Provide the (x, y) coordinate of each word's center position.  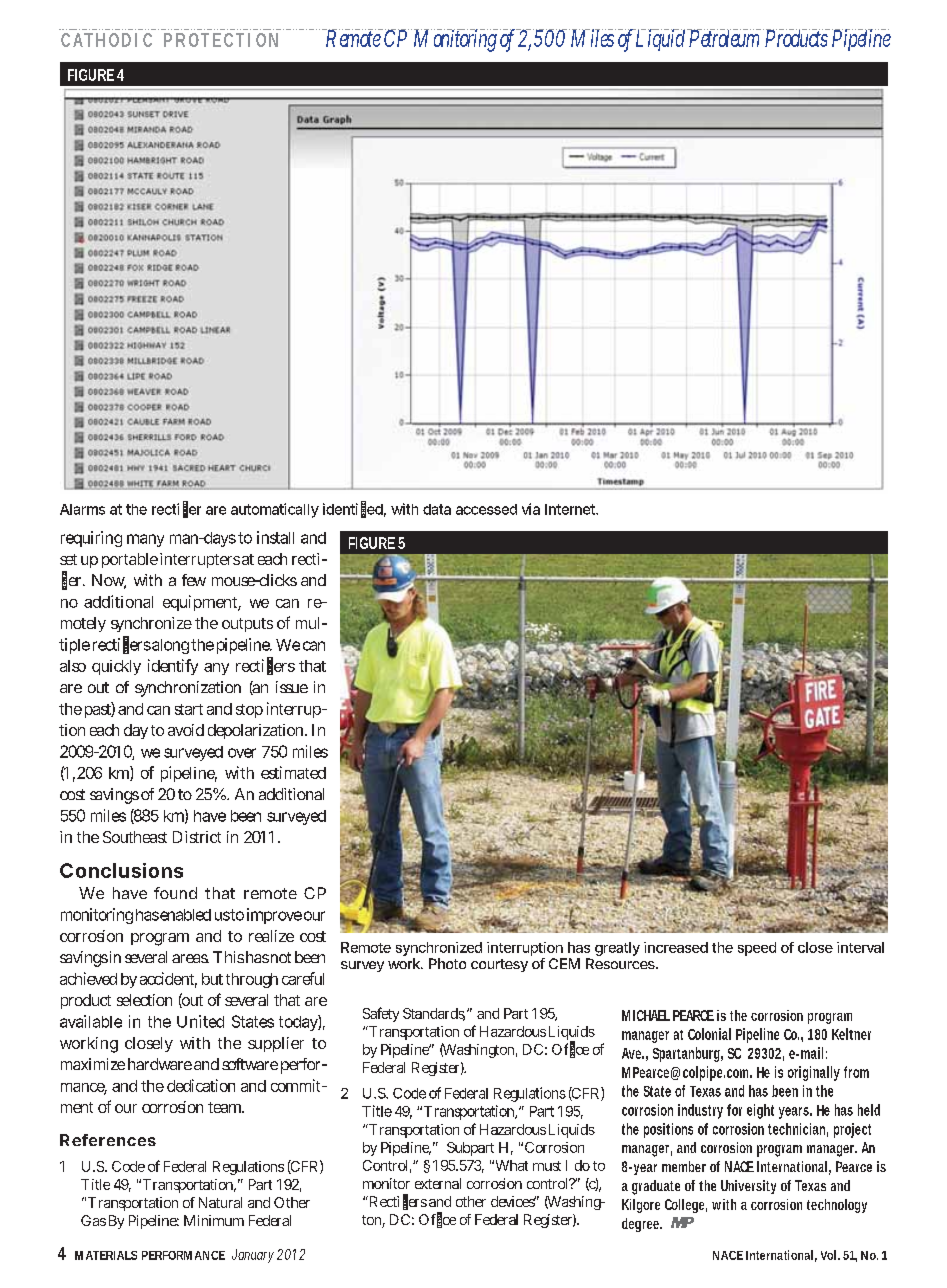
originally (814, 1073)
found (175, 893)
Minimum (214, 1220)
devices (513, 1201)
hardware (160, 1064)
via (531, 509)
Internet (571, 509)
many (145, 540)
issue (292, 687)
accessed (486, 509)
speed (757, 949)
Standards (434, 1014)
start (189, 709)
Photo (447, 963)
